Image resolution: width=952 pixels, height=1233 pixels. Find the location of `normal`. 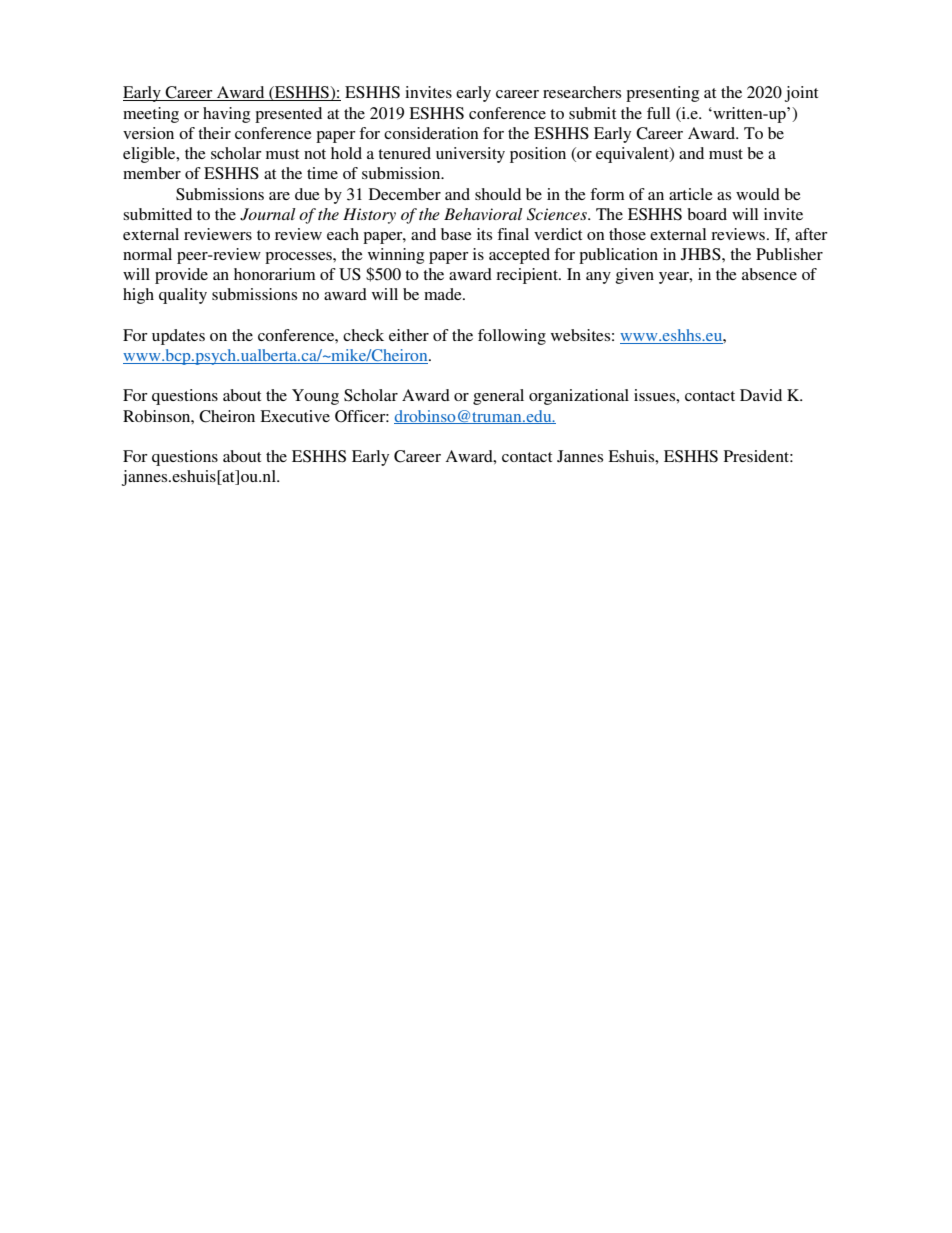

normal is located at coordinates (147, 254).
